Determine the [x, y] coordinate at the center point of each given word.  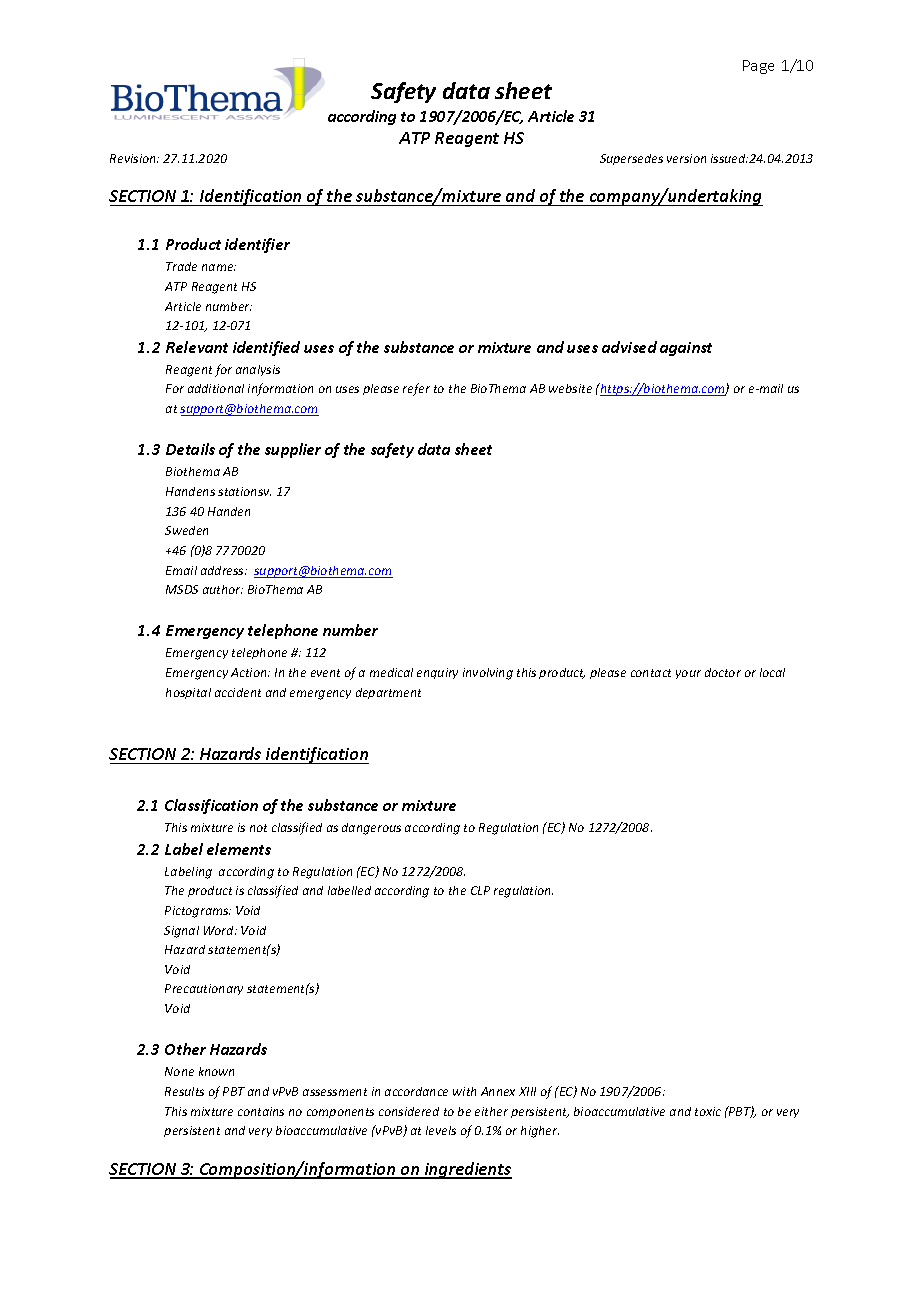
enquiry [437, 673]
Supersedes [631, 159]
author [223, 589]
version [686, 158]
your [688, 674]
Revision [134, 158]
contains [261, 1111]
